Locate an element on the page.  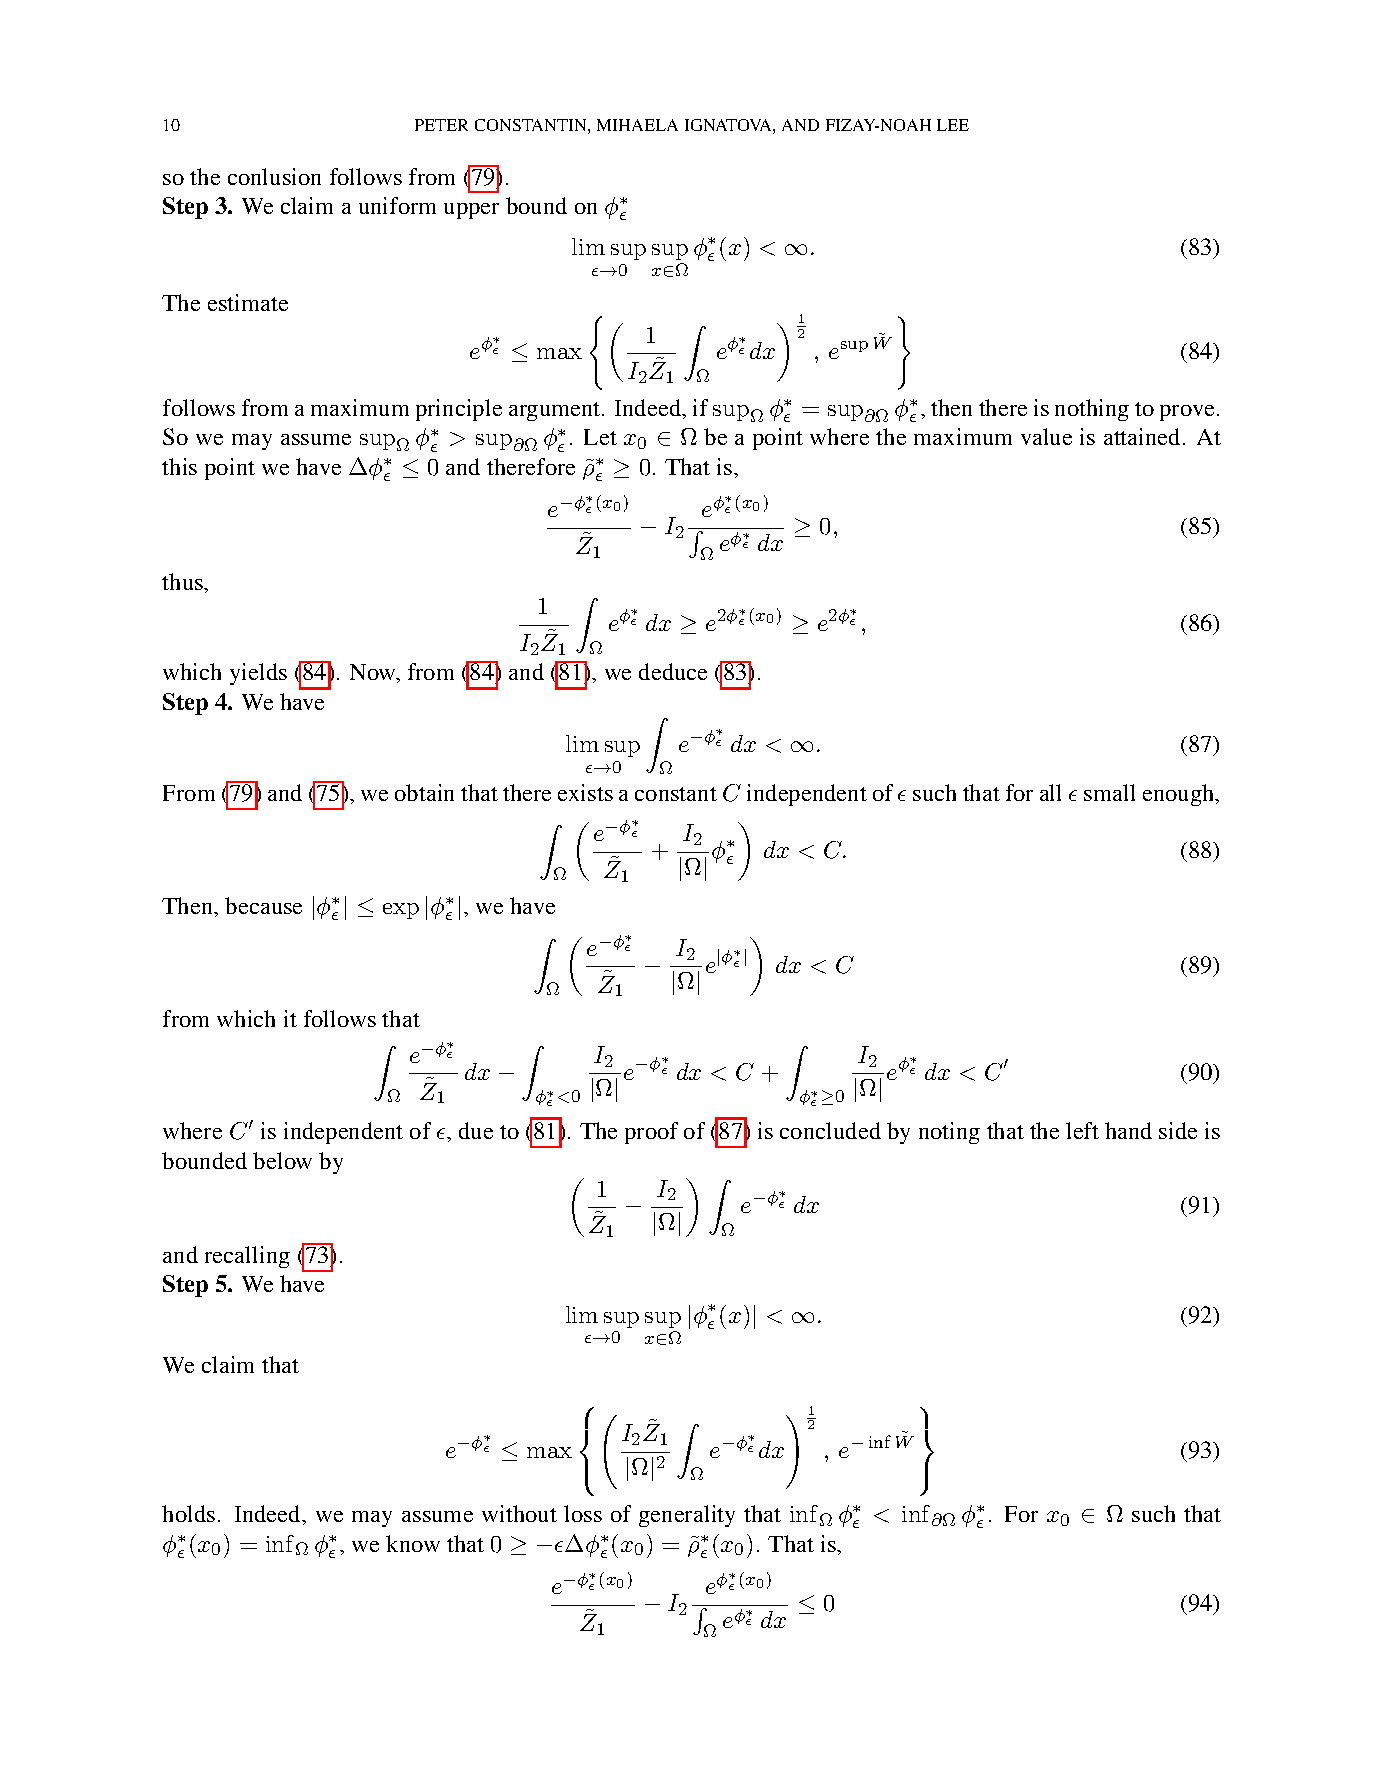
LEE is located at coordinates (953, 125).
